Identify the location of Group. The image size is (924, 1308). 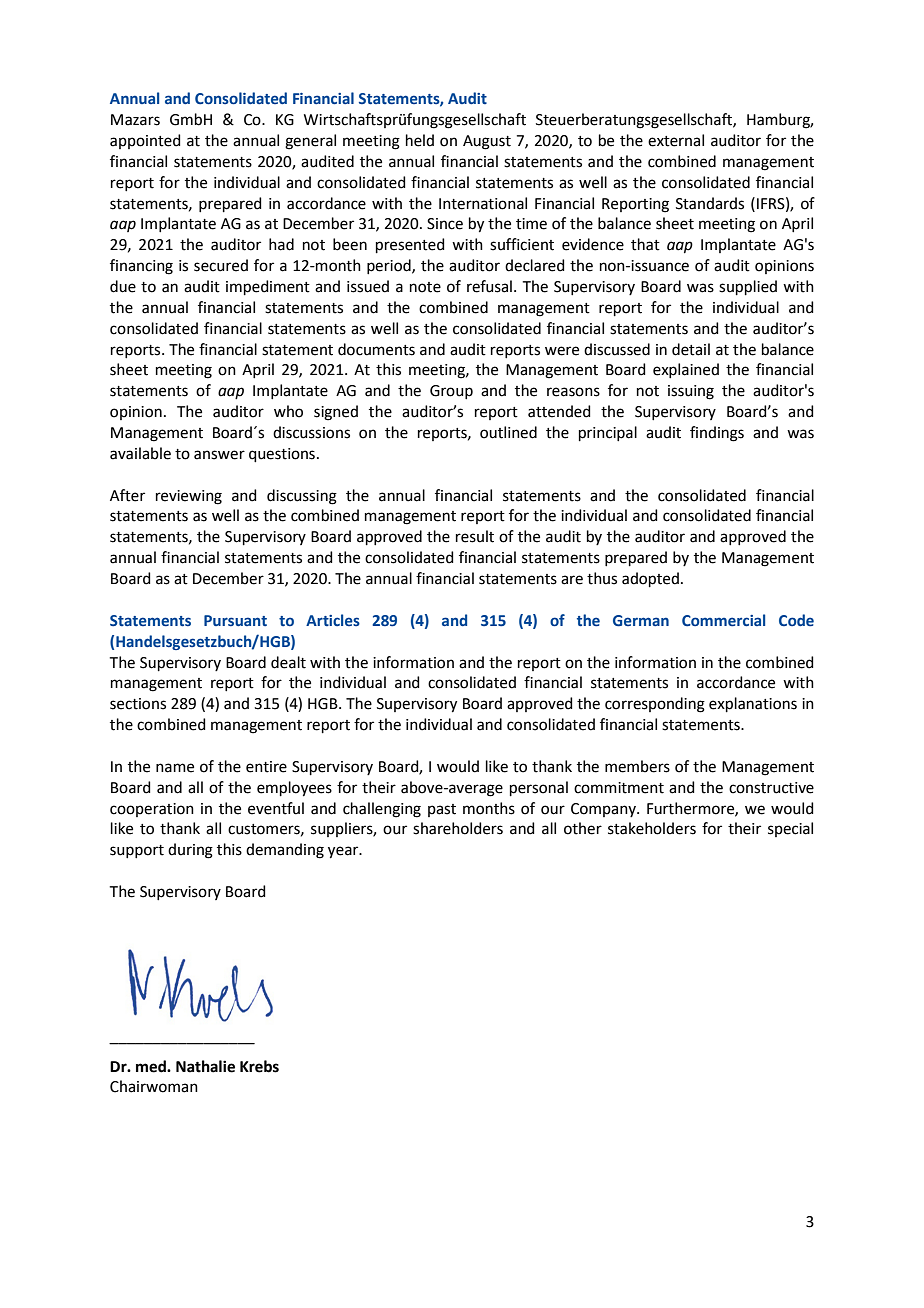
(451, 392).
